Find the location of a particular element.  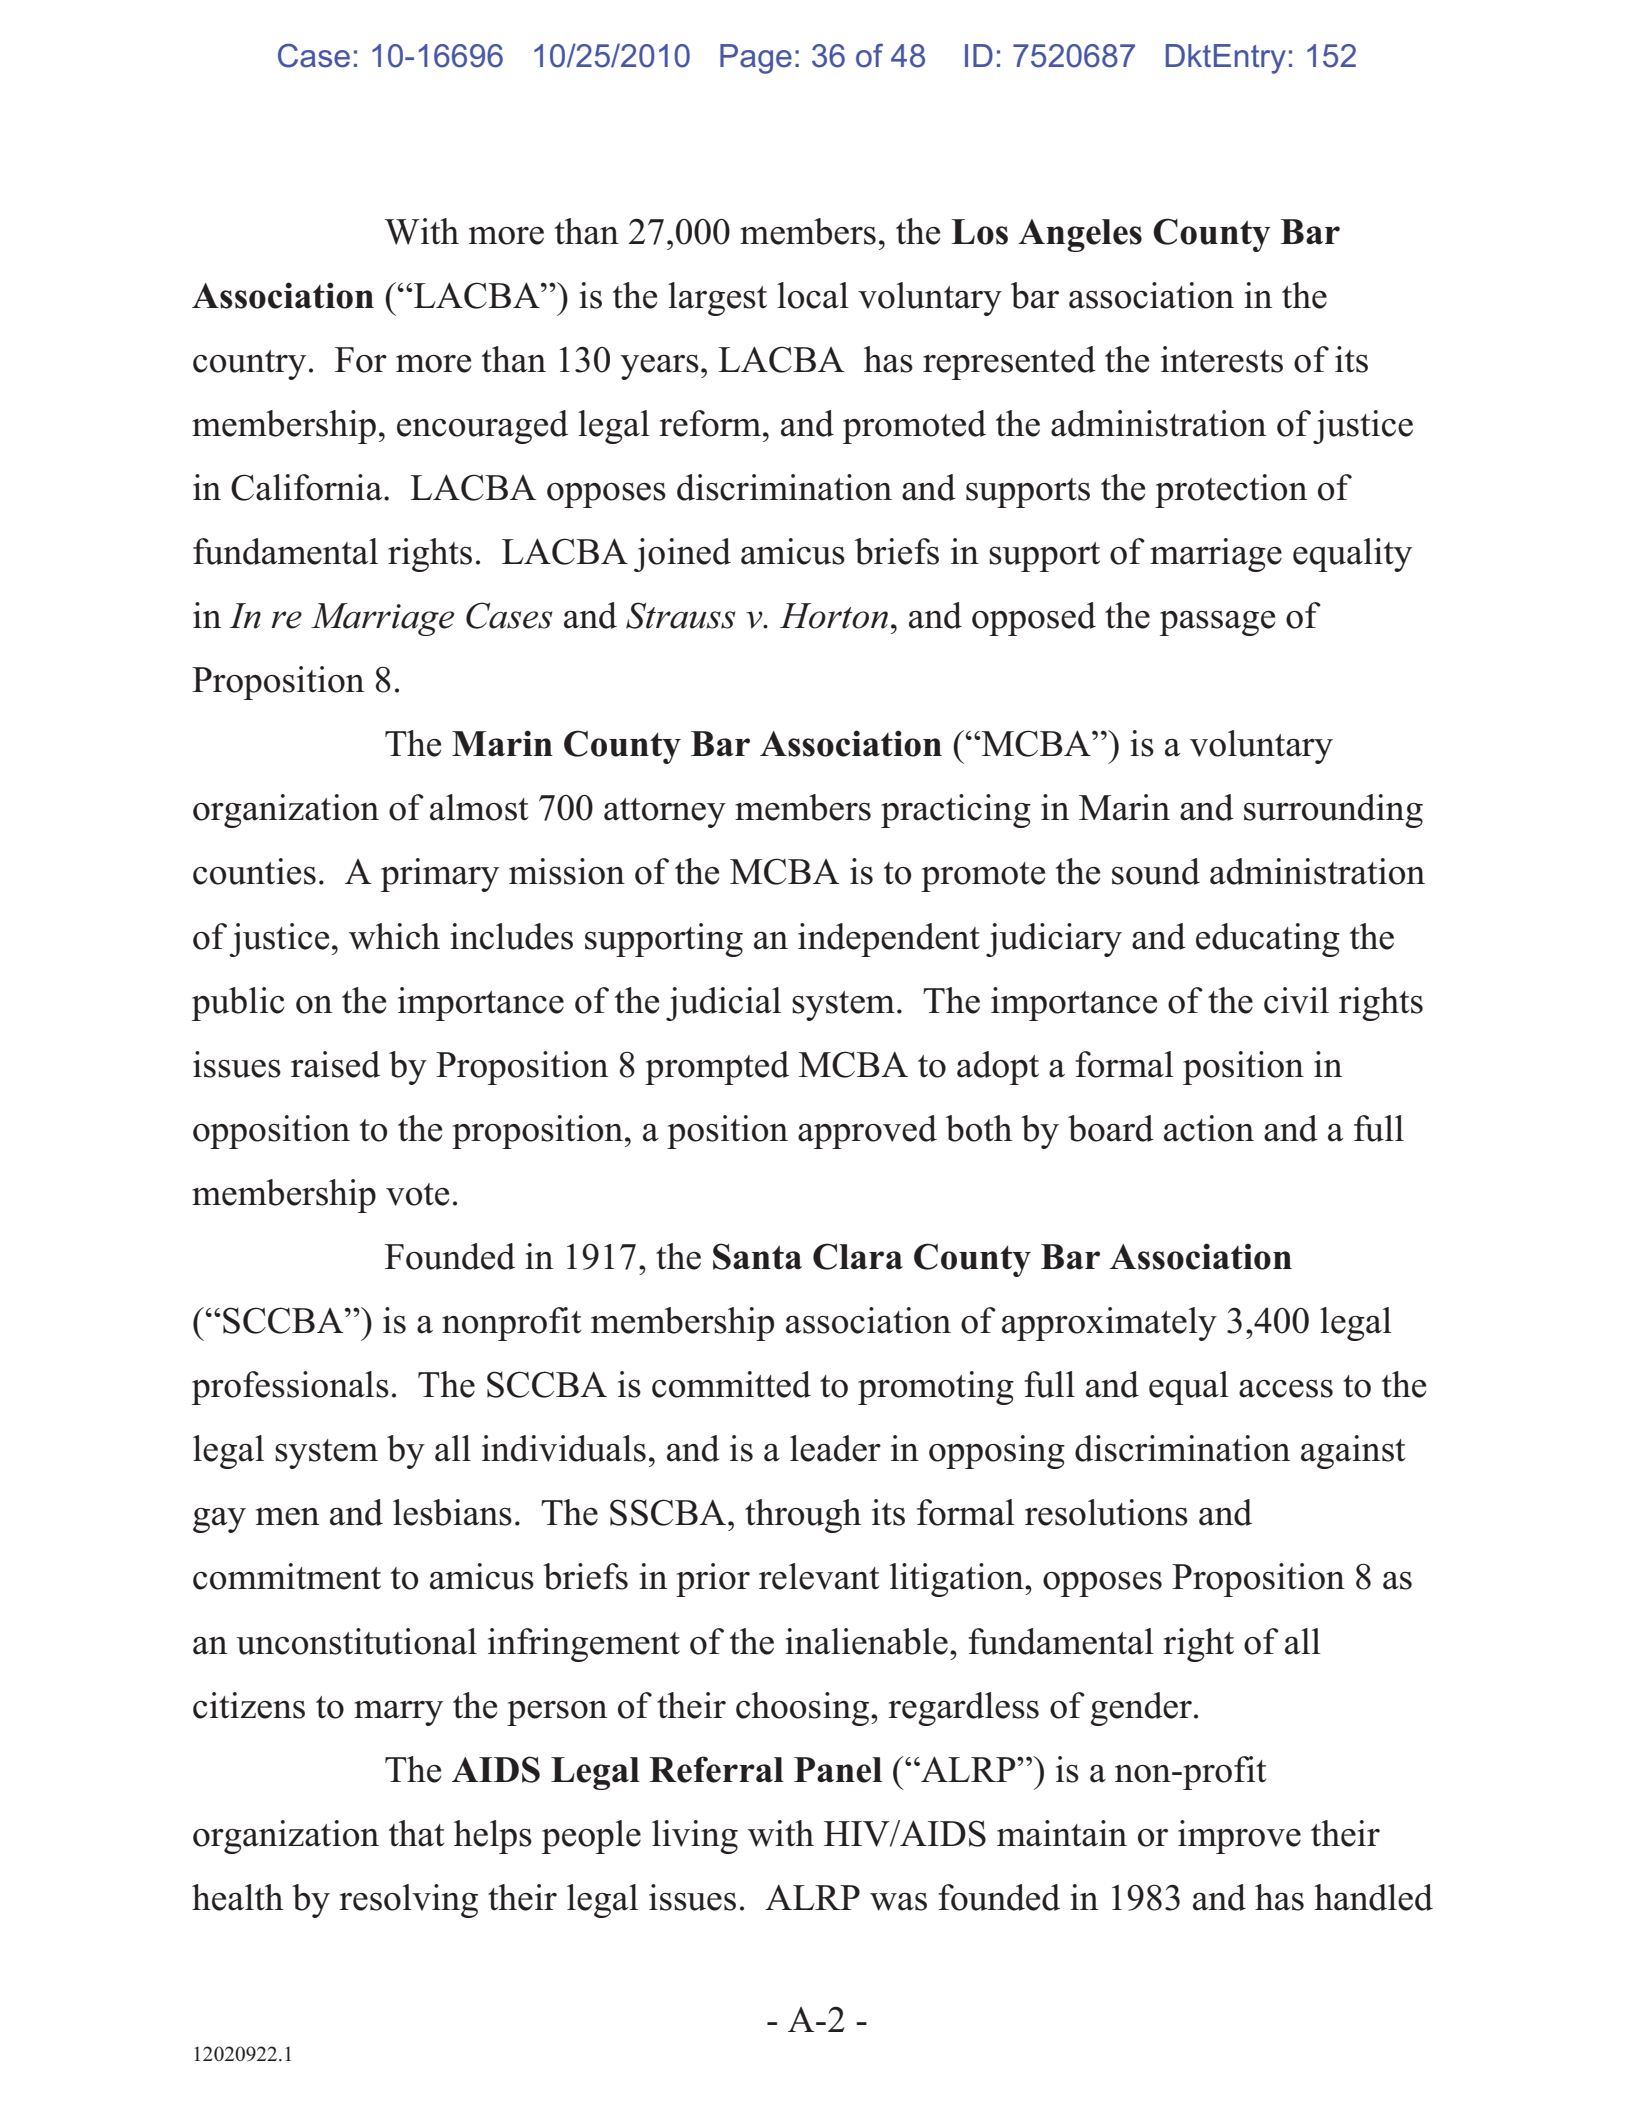

Angeles is located at coordinates (1080, 235).
